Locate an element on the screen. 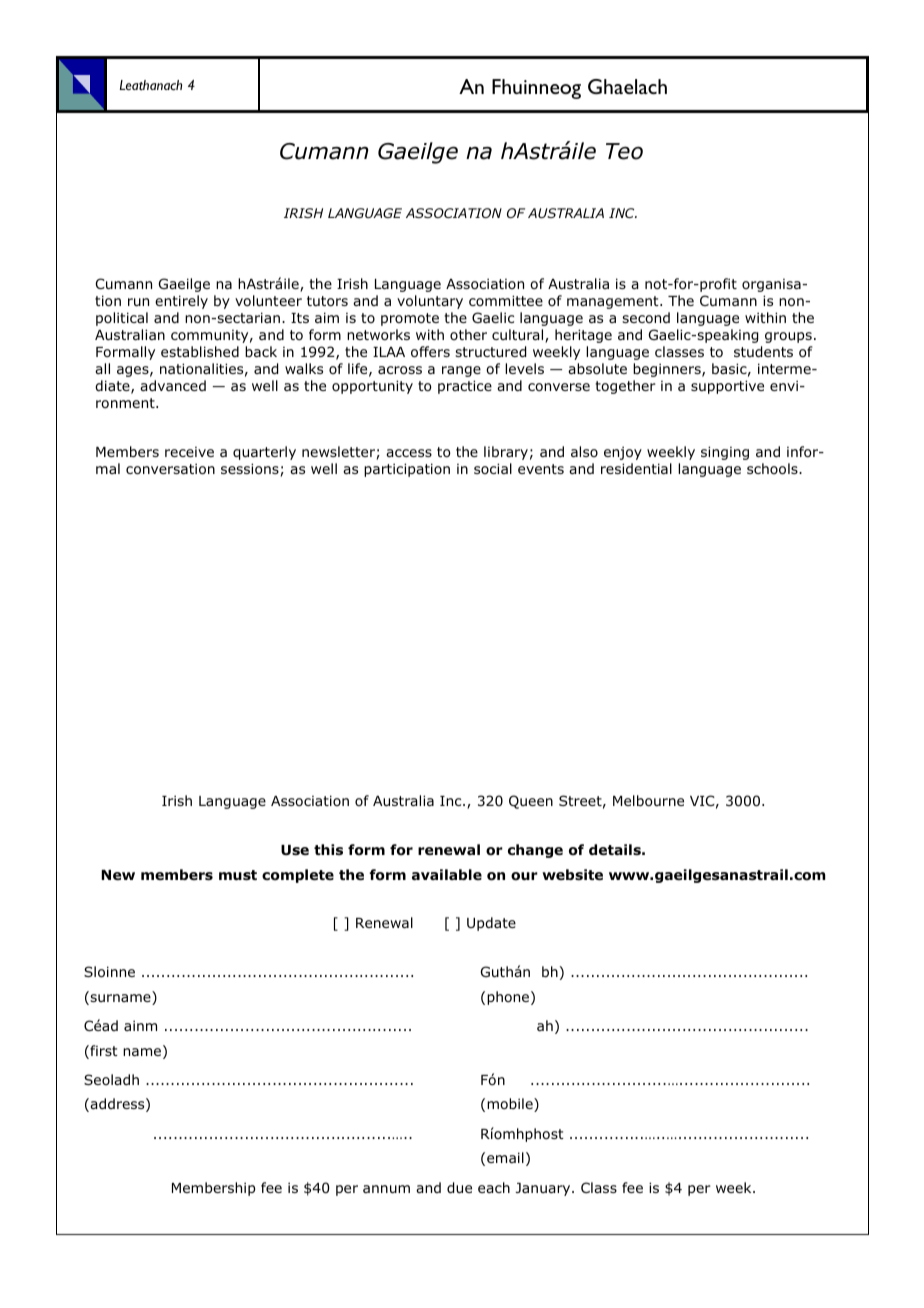 This screenshot has height=1308, width=924. Update is located at coordinates (491, 924).
